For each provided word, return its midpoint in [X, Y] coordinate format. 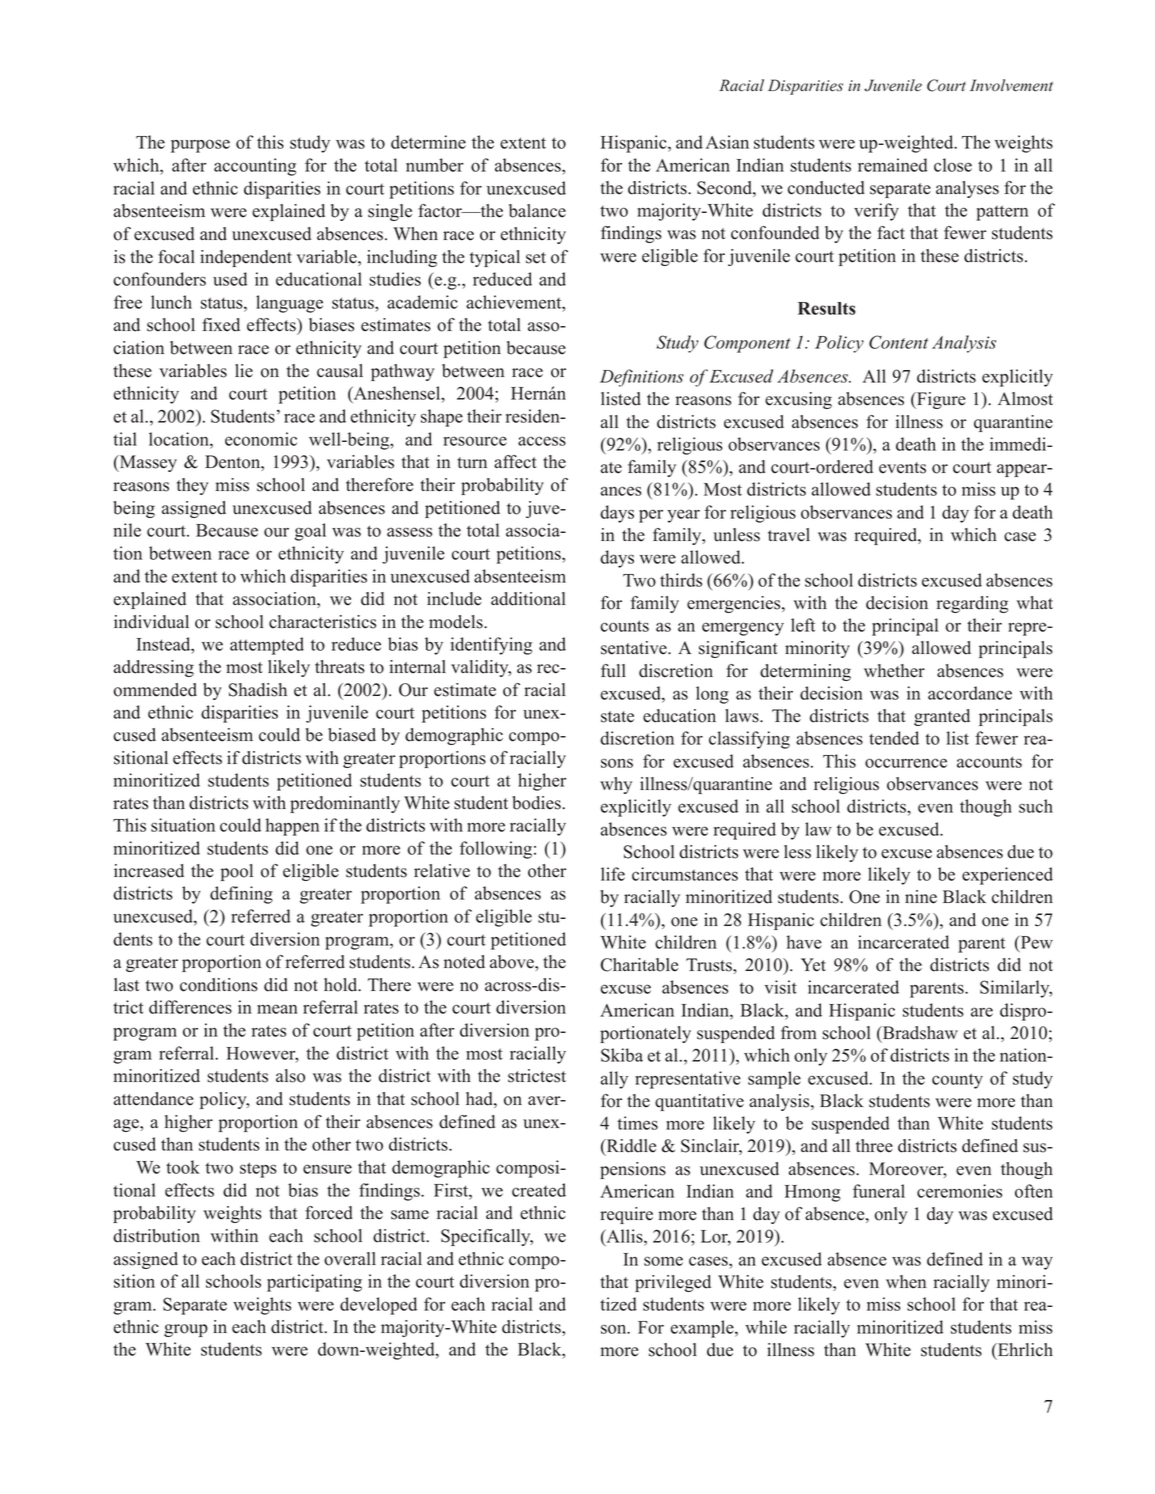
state [617, 717]
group [186, 1330]
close [953, 165]
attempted [267, 646]
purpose [200, 146]
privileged [673, 1283]
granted [942, 717]
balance [537, 211]
